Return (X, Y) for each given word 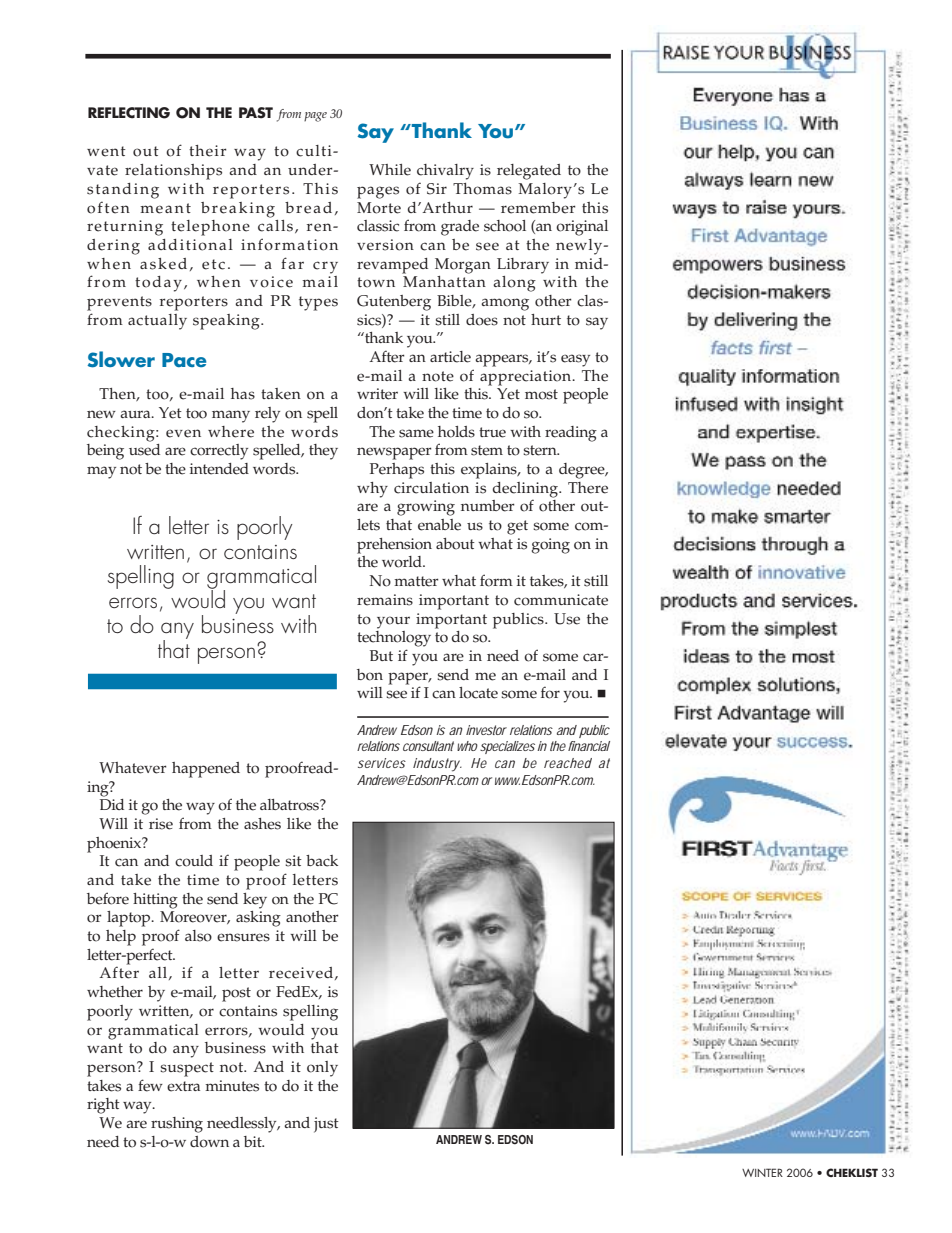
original (582, 228)
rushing (177, 1125)
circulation (431, 488)
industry (437, 765)
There (588, 488)
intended (219, 469)
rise (161, 824)
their (208, 151)
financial (589, 746)
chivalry (445, 172)
